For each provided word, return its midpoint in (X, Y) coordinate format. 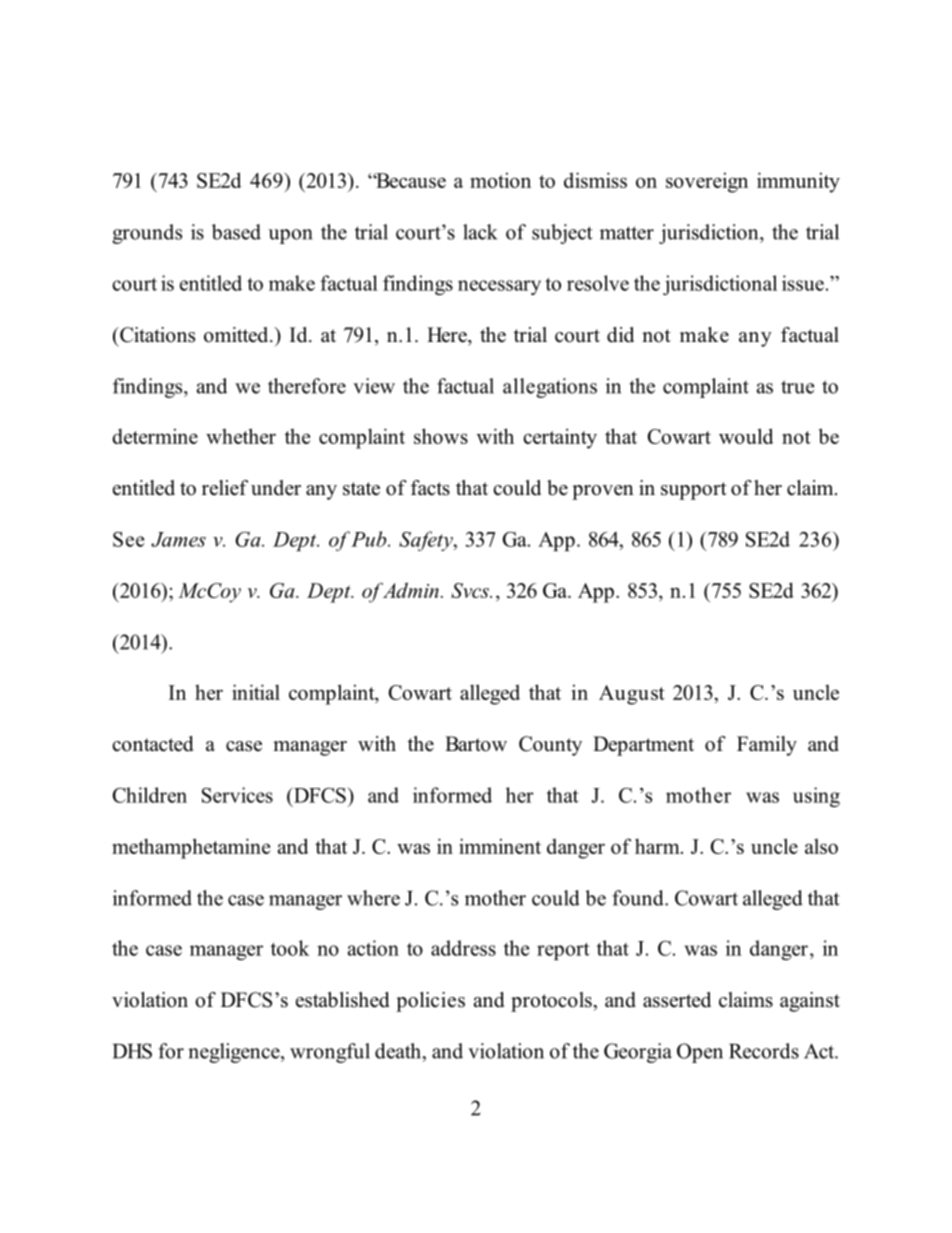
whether (241, 436)
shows (441, 436)
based (236, 232)
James (178, 539)
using (816, 797)
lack (480, 232)
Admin (410, 590)
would (746, 436)
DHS (132, 1051)
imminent (500, 846)
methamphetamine (191, 848)
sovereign (707, 183)
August (632, 695)
